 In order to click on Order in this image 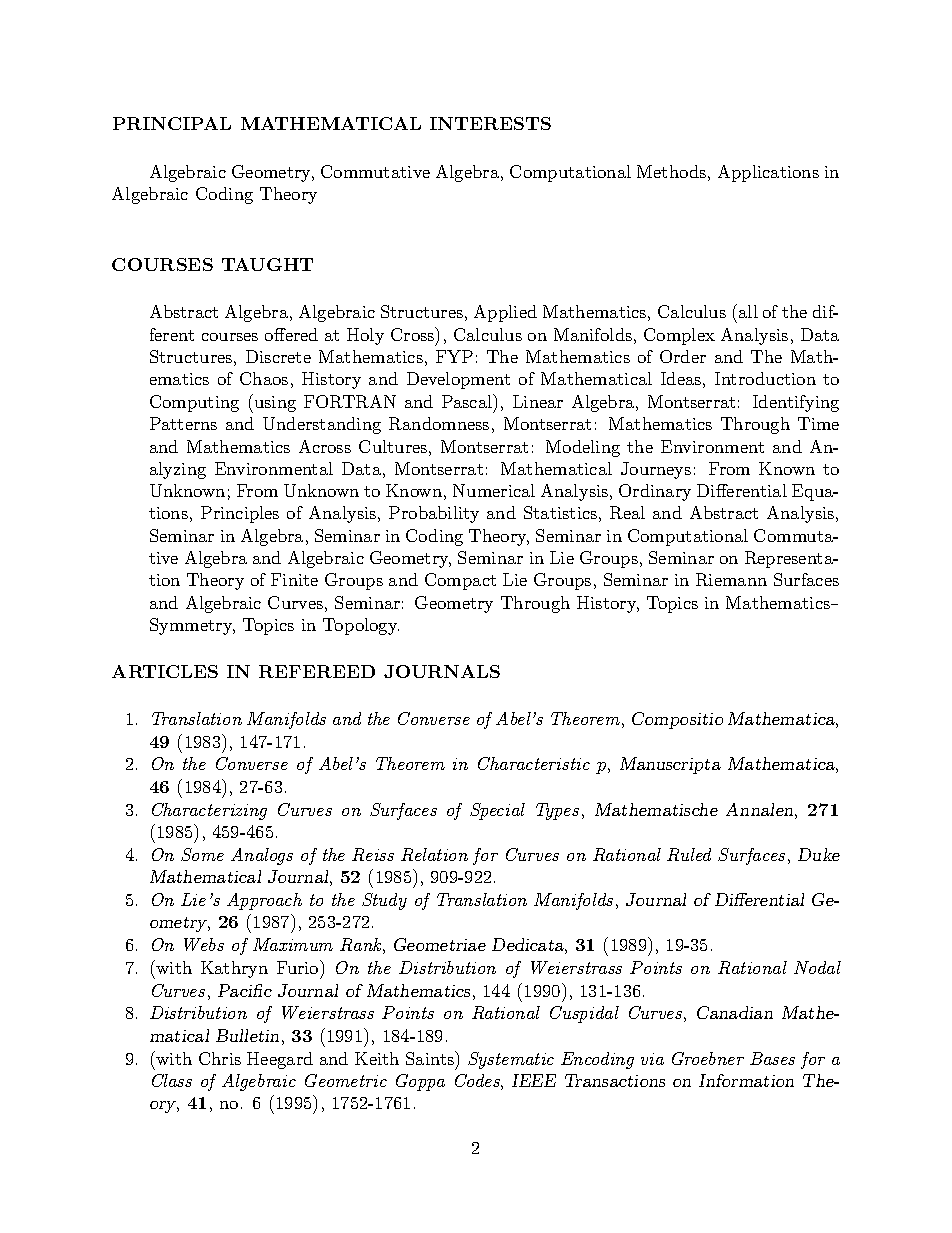, I will do `click(683, 356)`.
